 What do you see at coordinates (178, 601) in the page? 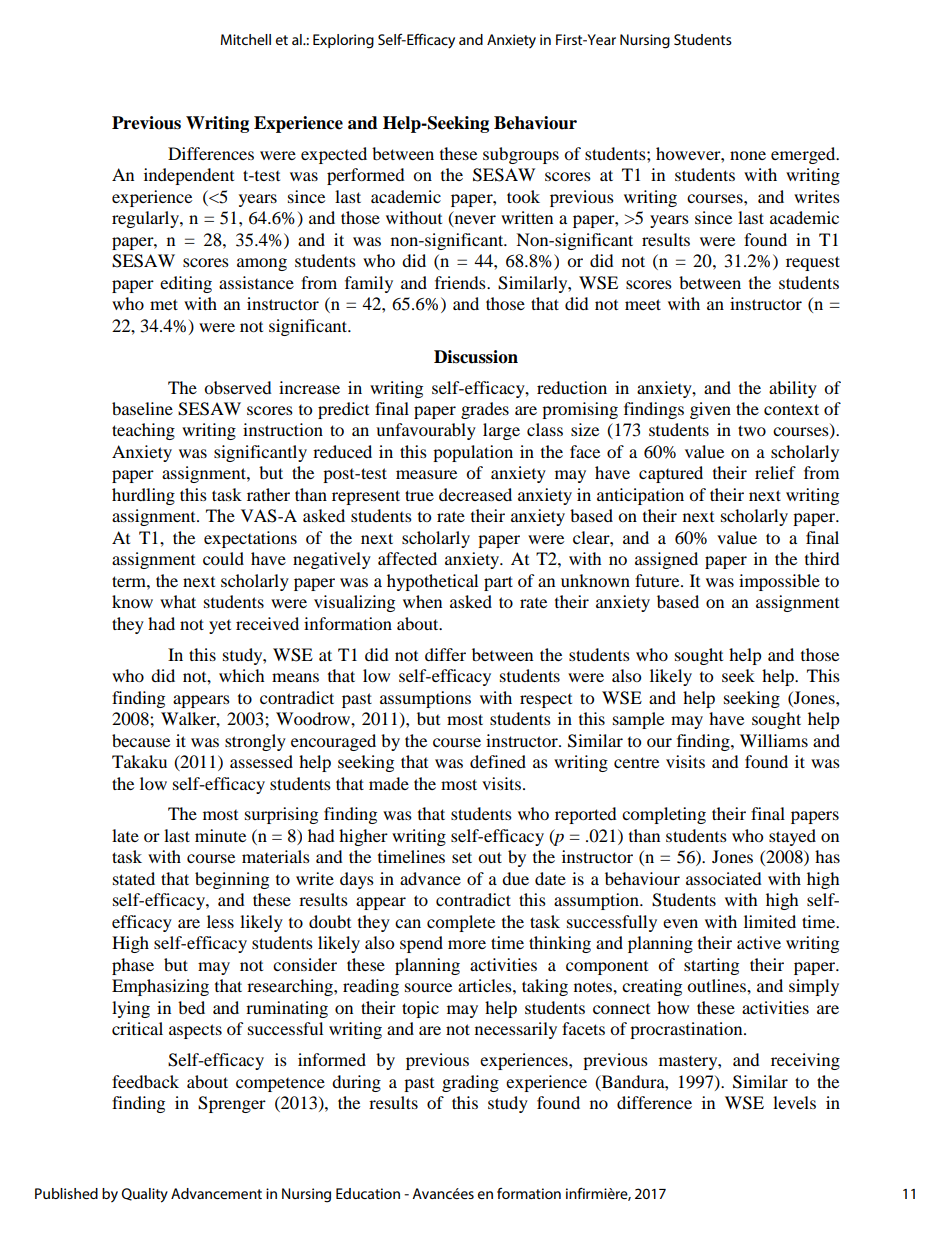
I see `what` at bounding box center [178, 601].
